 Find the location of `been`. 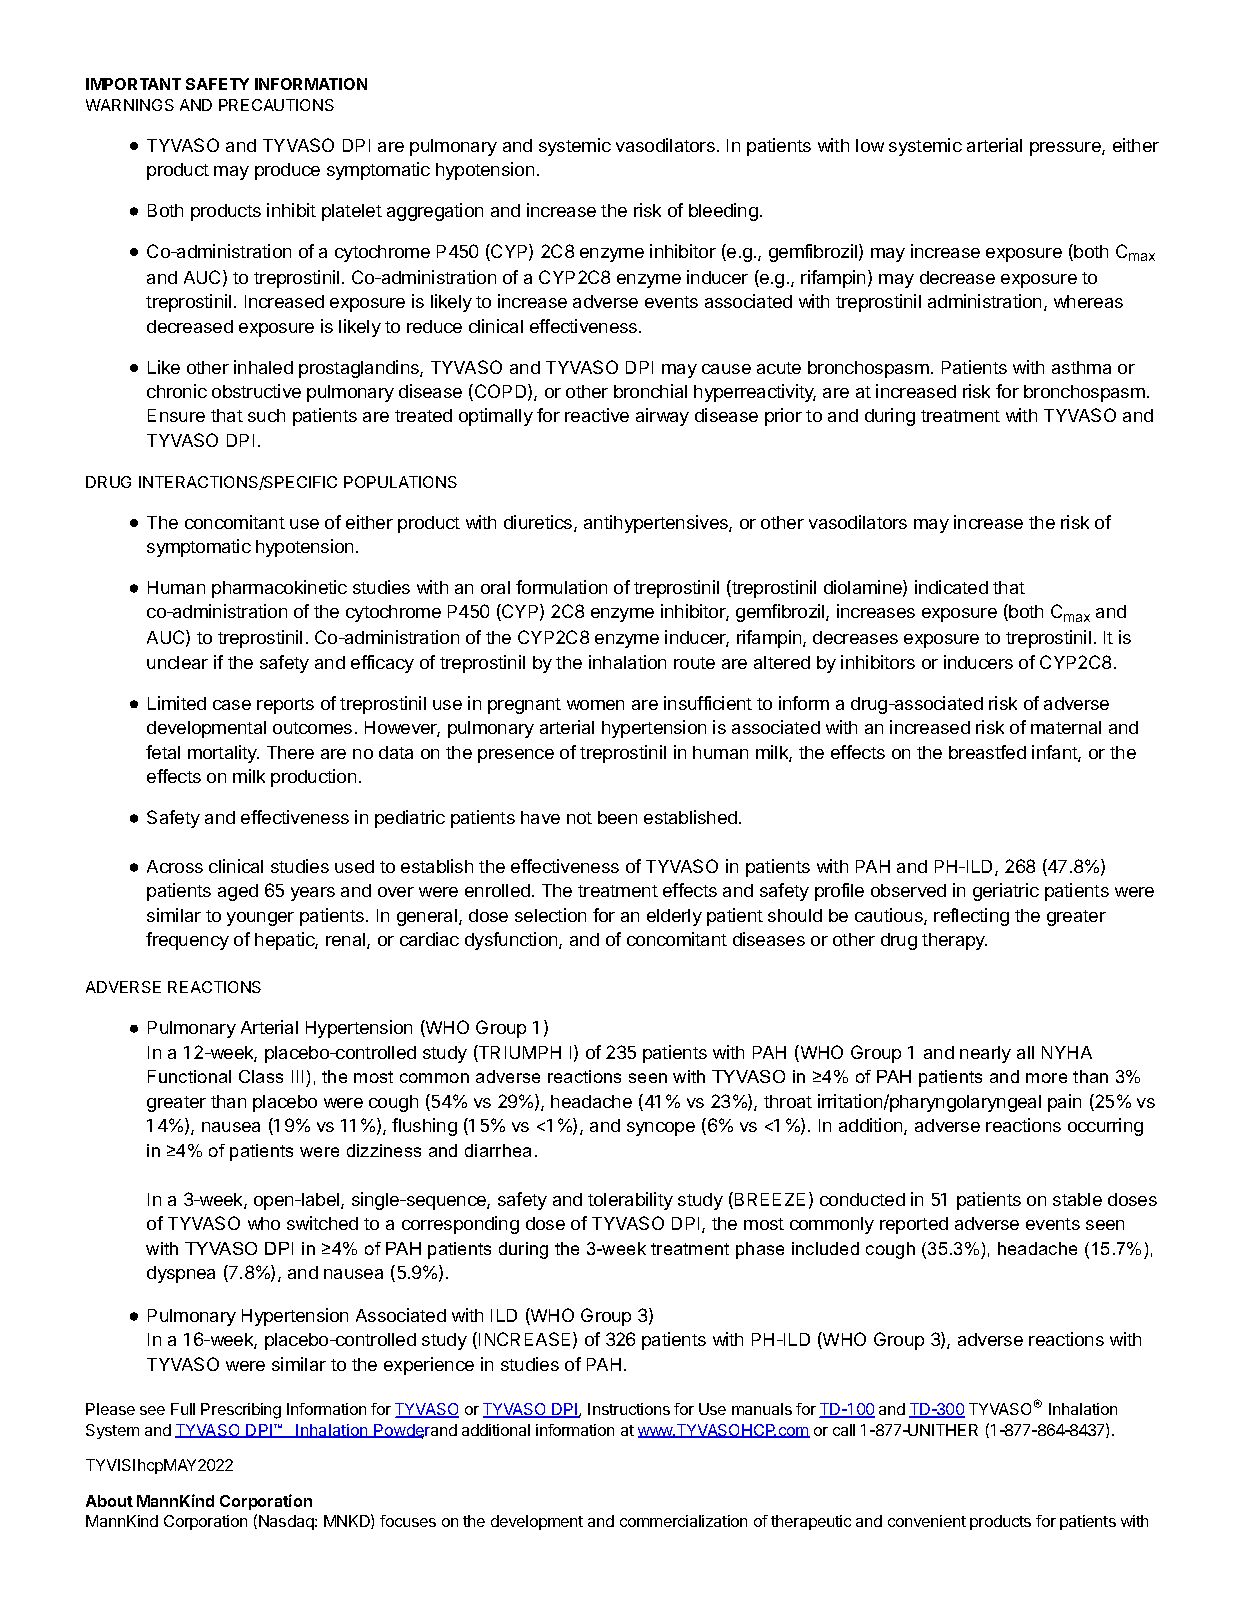

been is located at coordinates (617, 817).
